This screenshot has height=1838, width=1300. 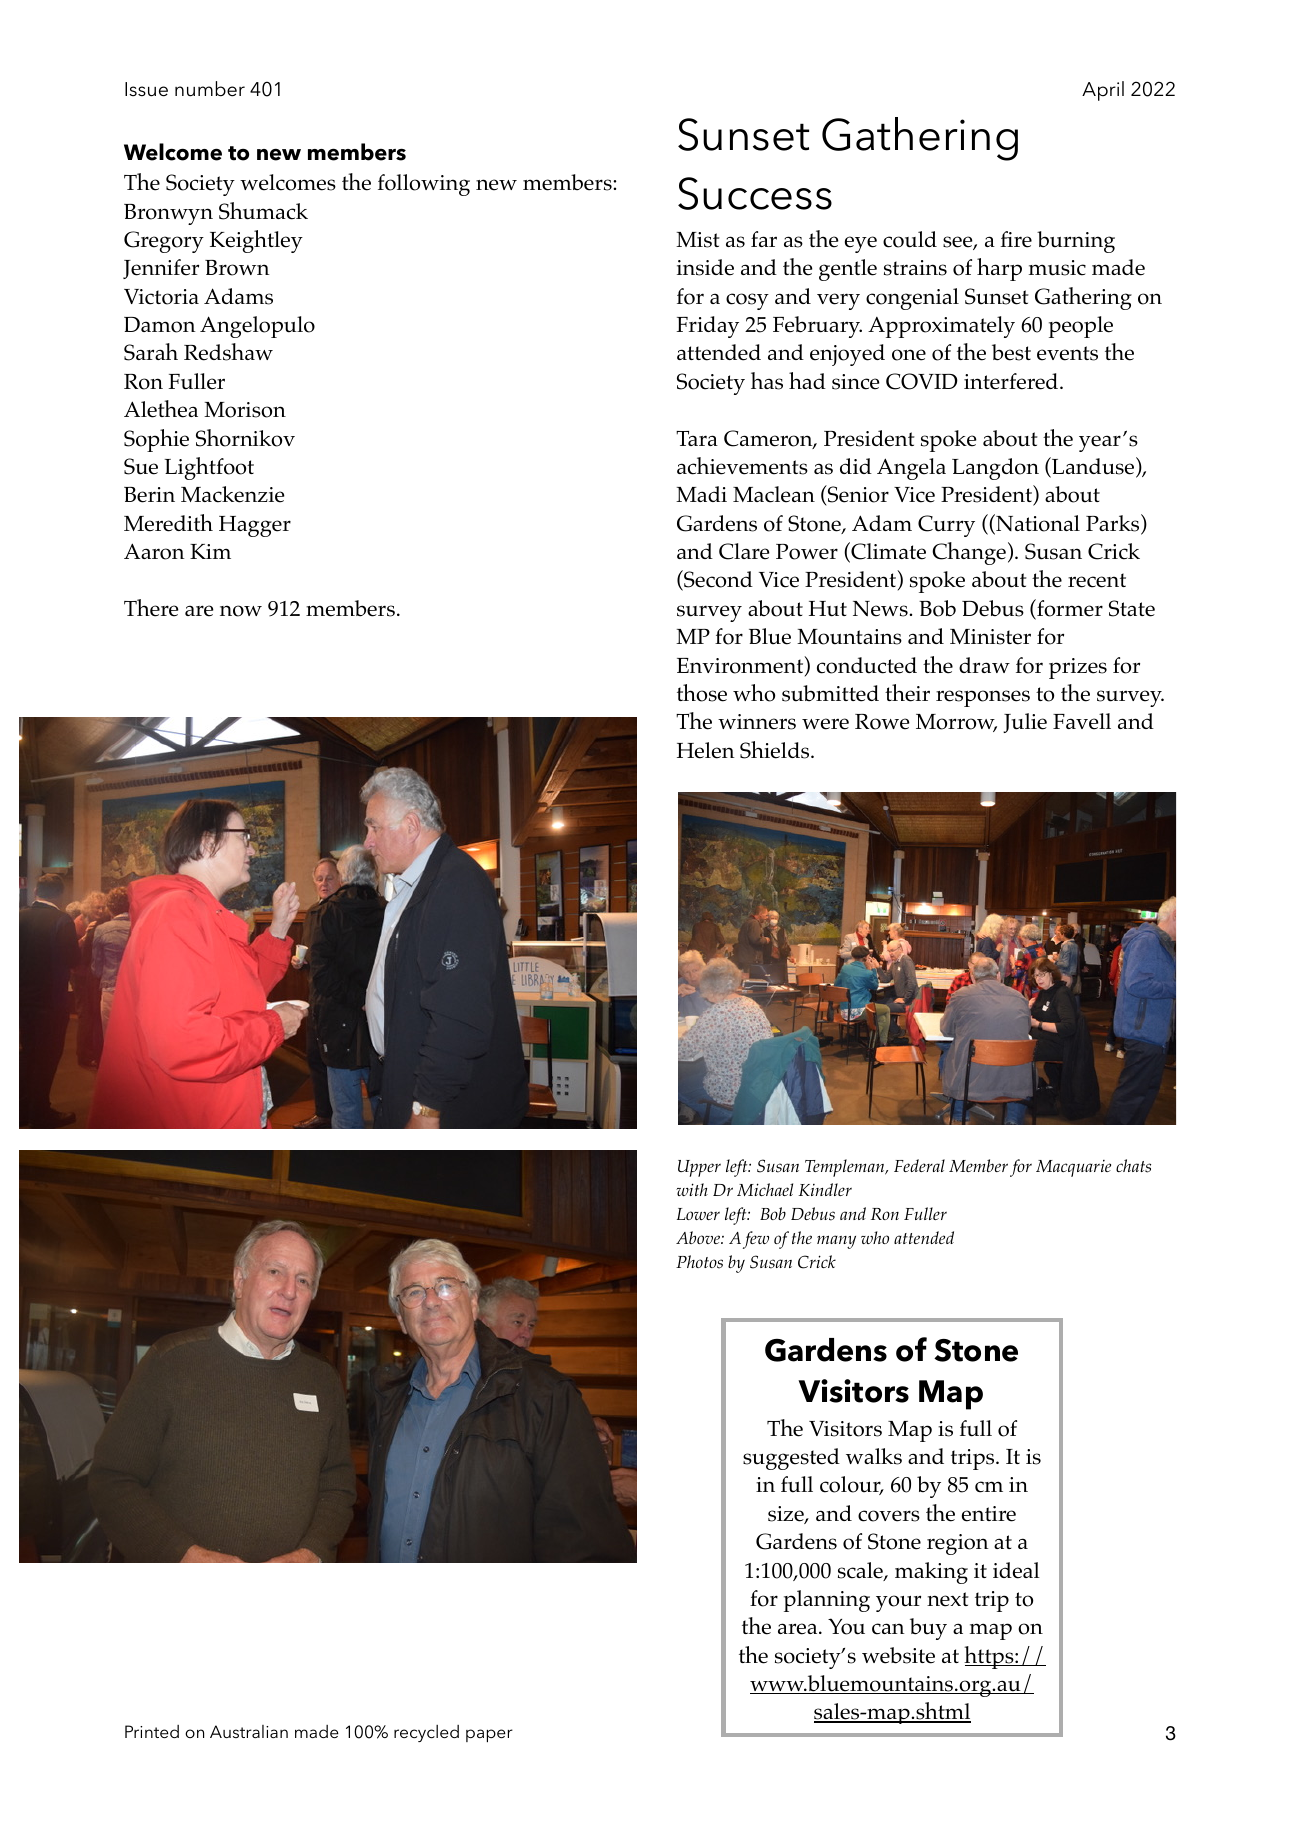 I want to click on April, so click(x=1103, y=91).
